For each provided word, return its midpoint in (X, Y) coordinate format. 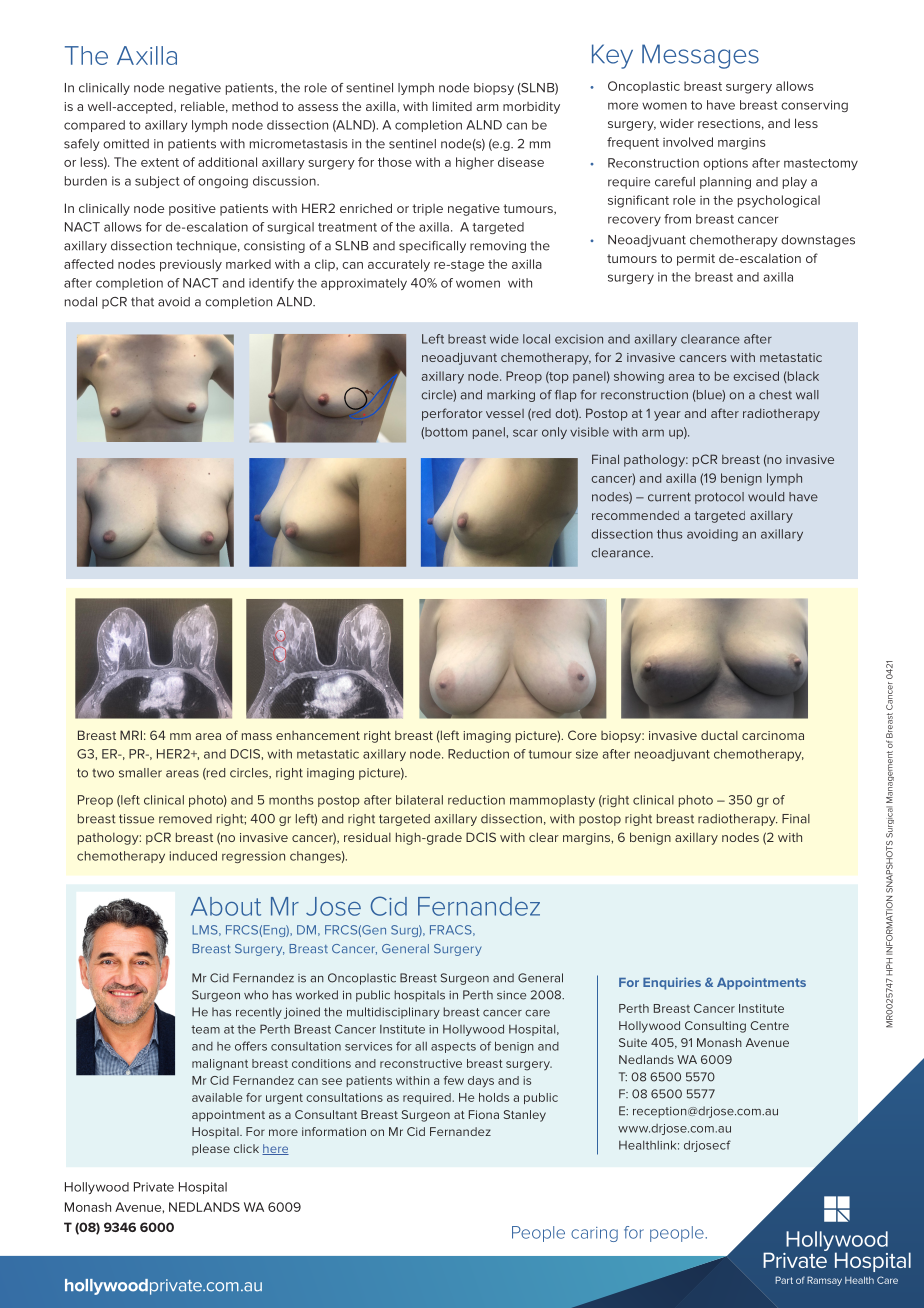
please (211, 1149)
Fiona (484, 1114)
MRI (131, 735)
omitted (126, 144)
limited (452, 106)
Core (582, 735)
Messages (700, 56)
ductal (719, 735)
